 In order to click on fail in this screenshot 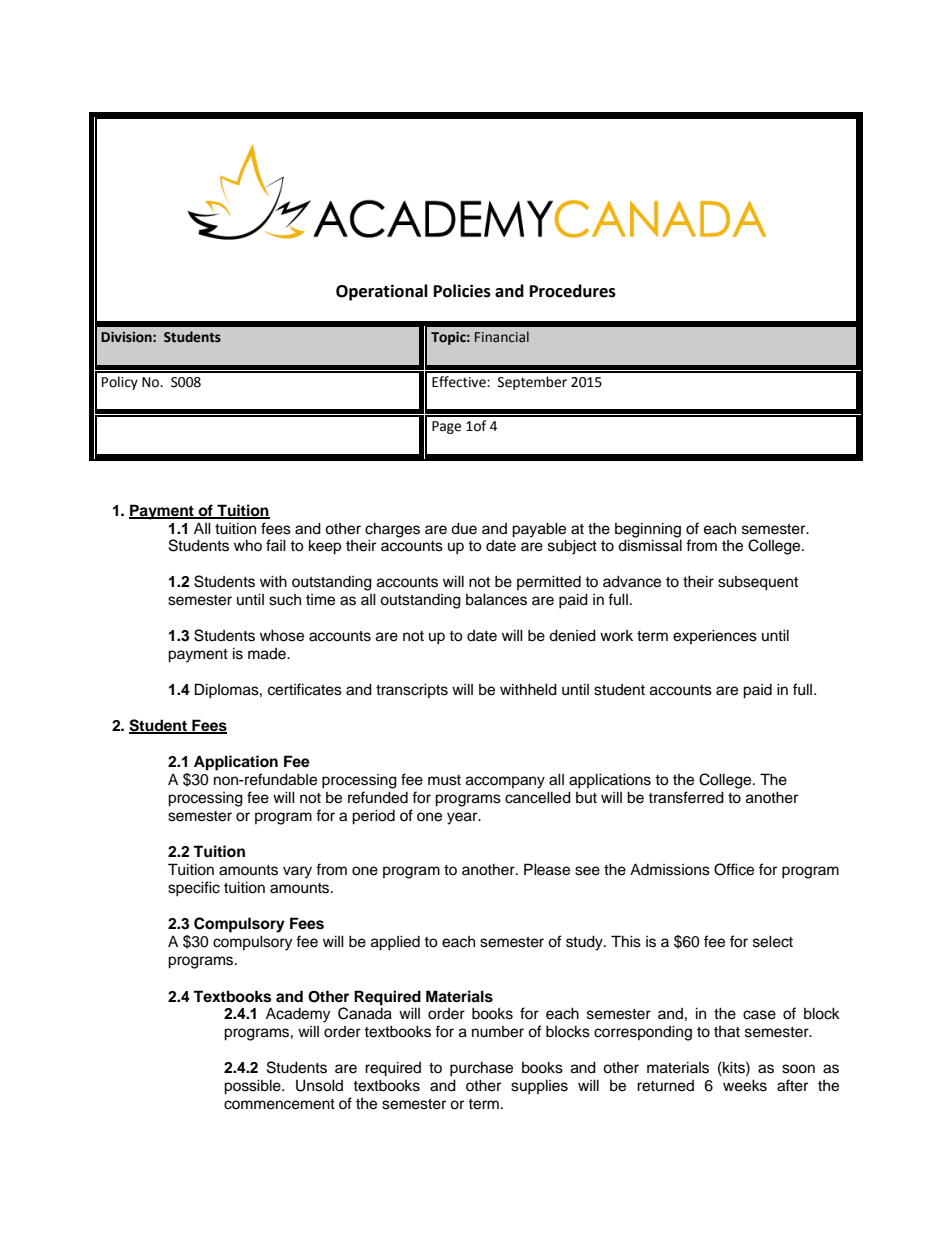, I will do `click(276, 545)`.
